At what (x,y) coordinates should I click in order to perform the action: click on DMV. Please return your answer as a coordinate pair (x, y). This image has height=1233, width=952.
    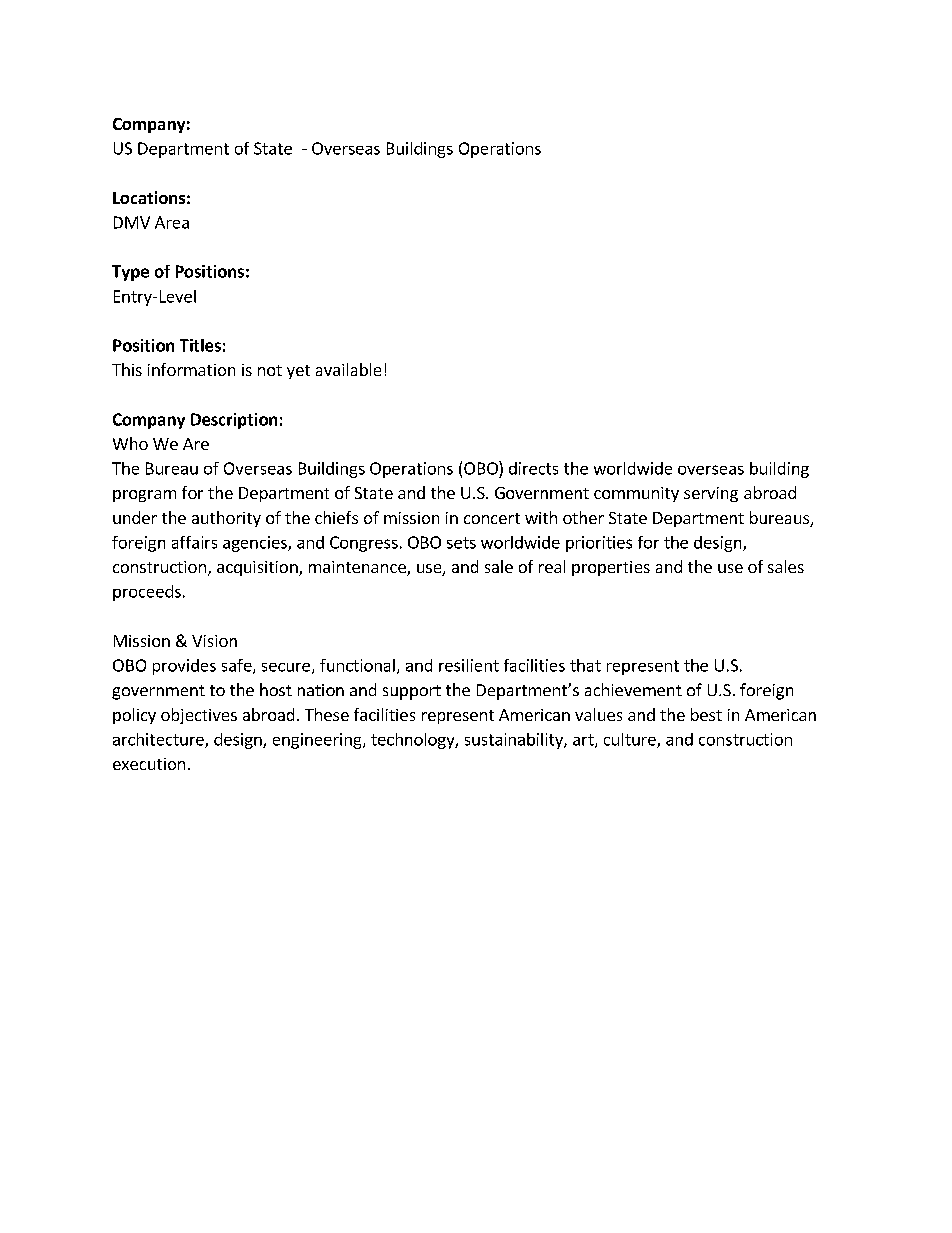
    Looking at the image, I should click on (132, 222).
